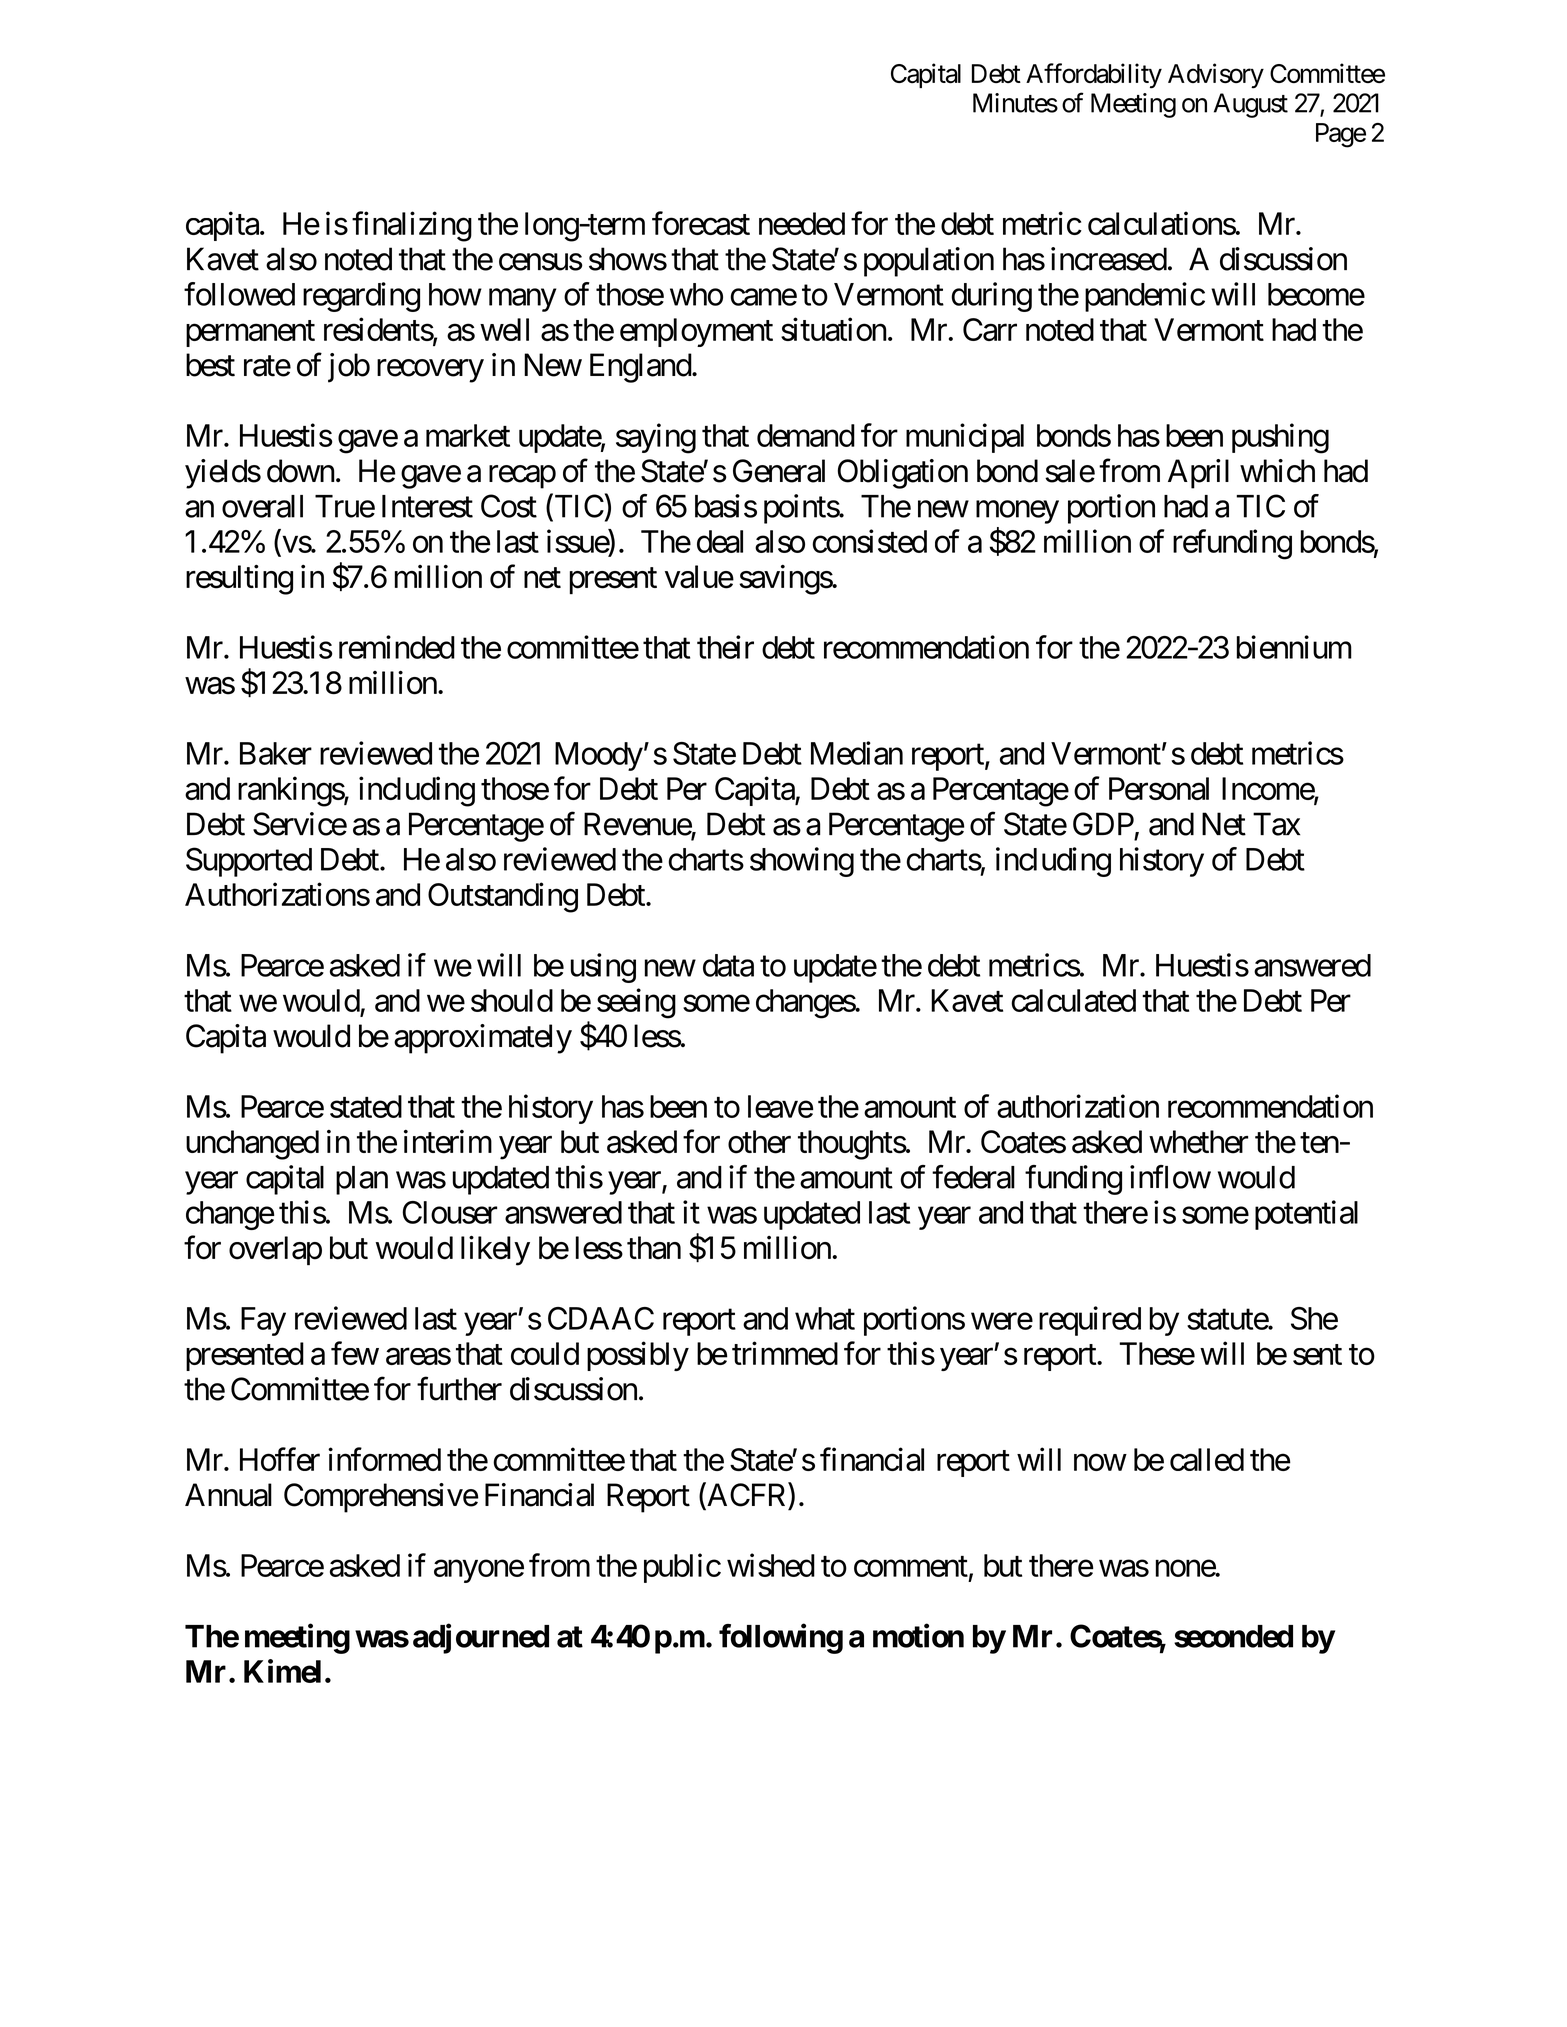  Describe the element at coordinates (301, 471) in the screenshot. I see `down` at that location.
